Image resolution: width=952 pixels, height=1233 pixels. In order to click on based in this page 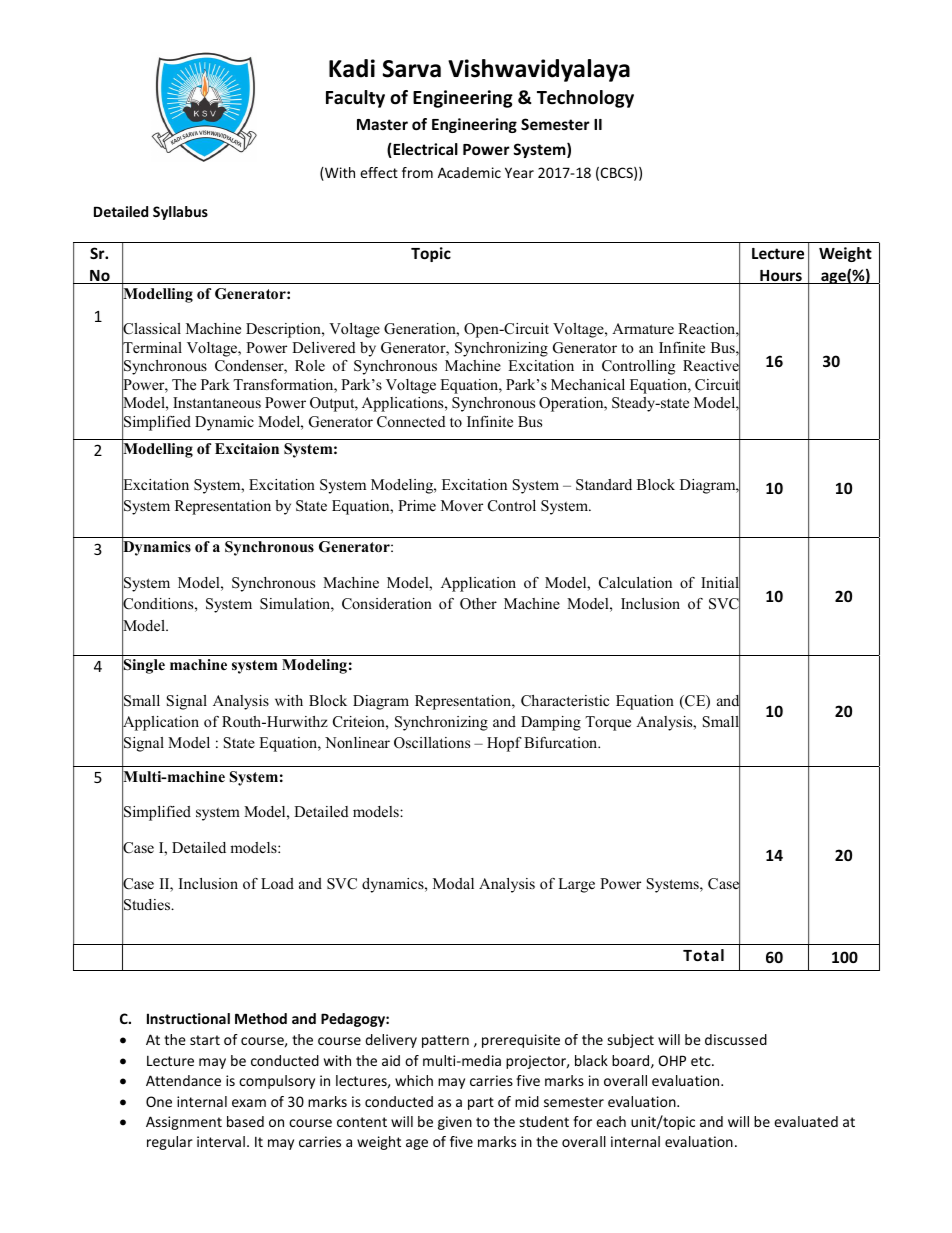, I will do `click(245, 1121)`.
